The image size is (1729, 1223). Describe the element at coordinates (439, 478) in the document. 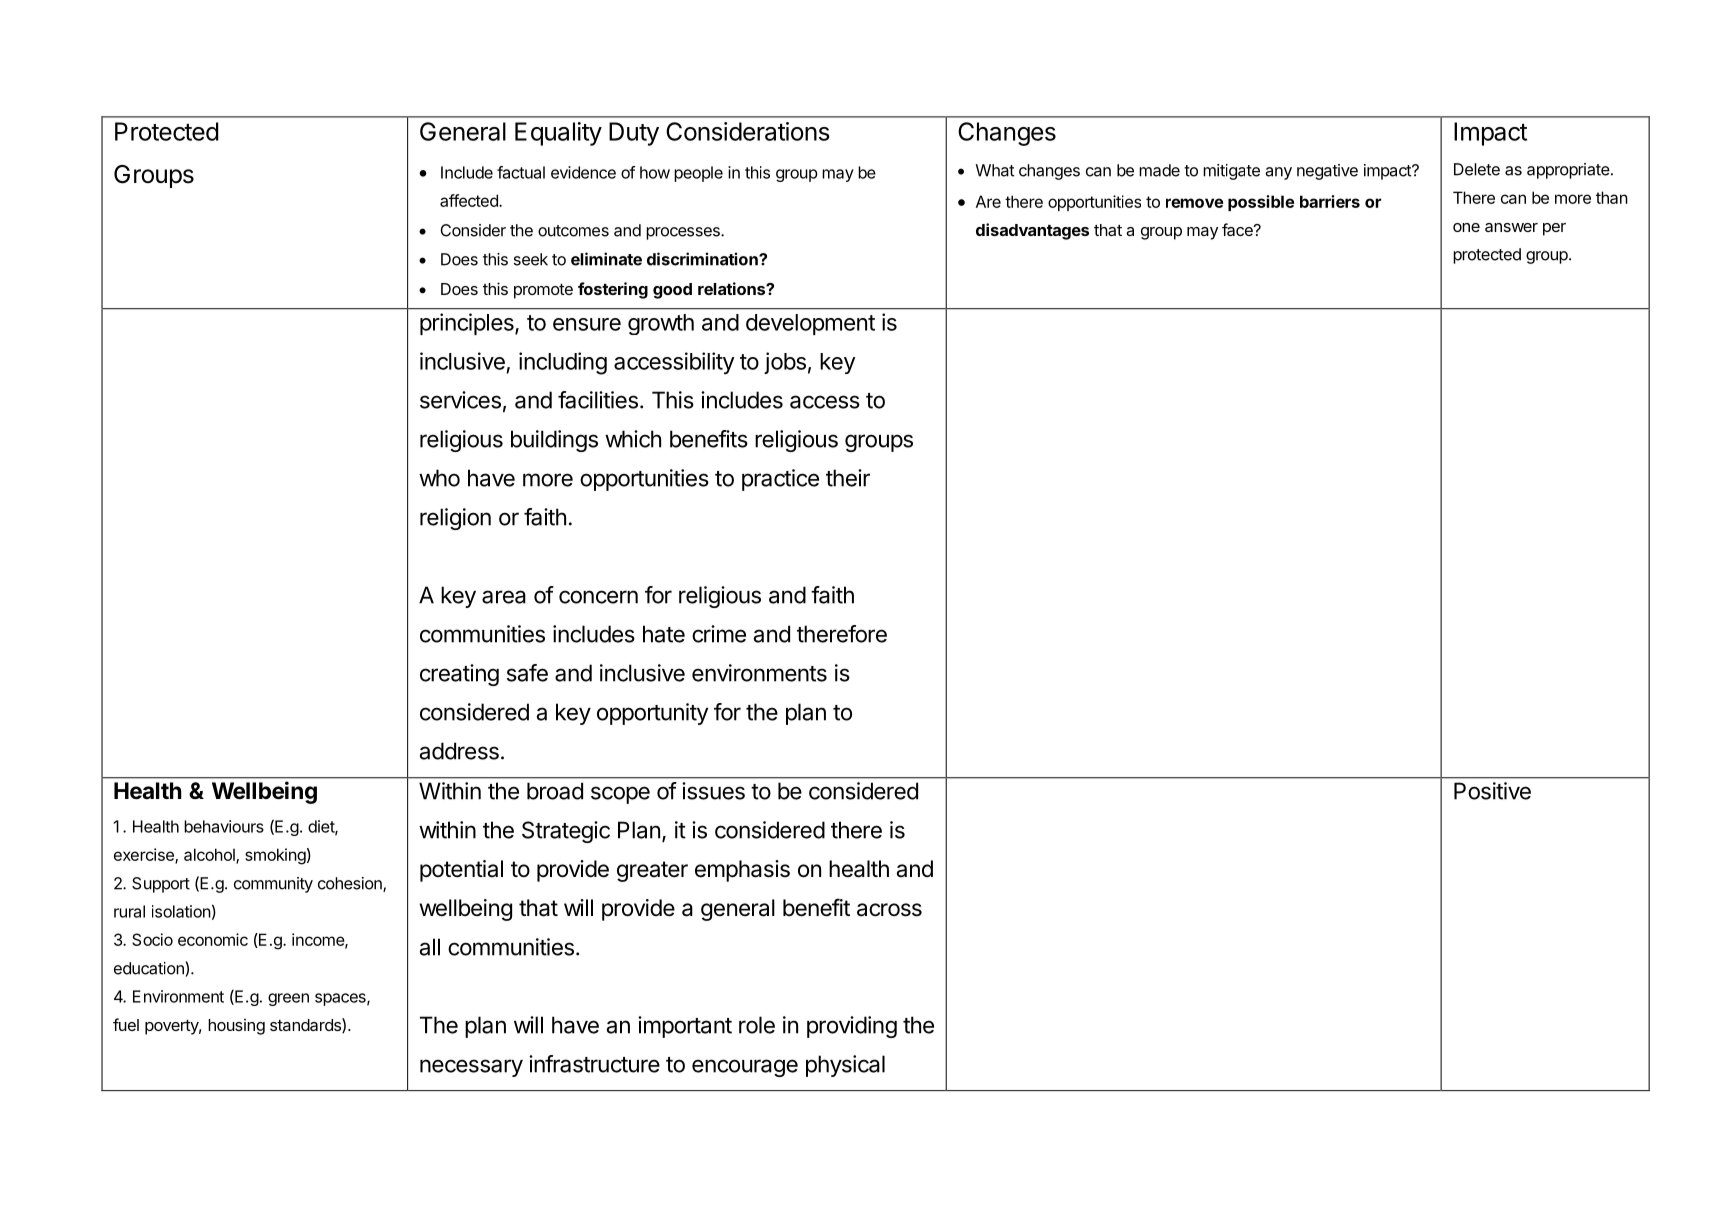

I see `who` at that location.
